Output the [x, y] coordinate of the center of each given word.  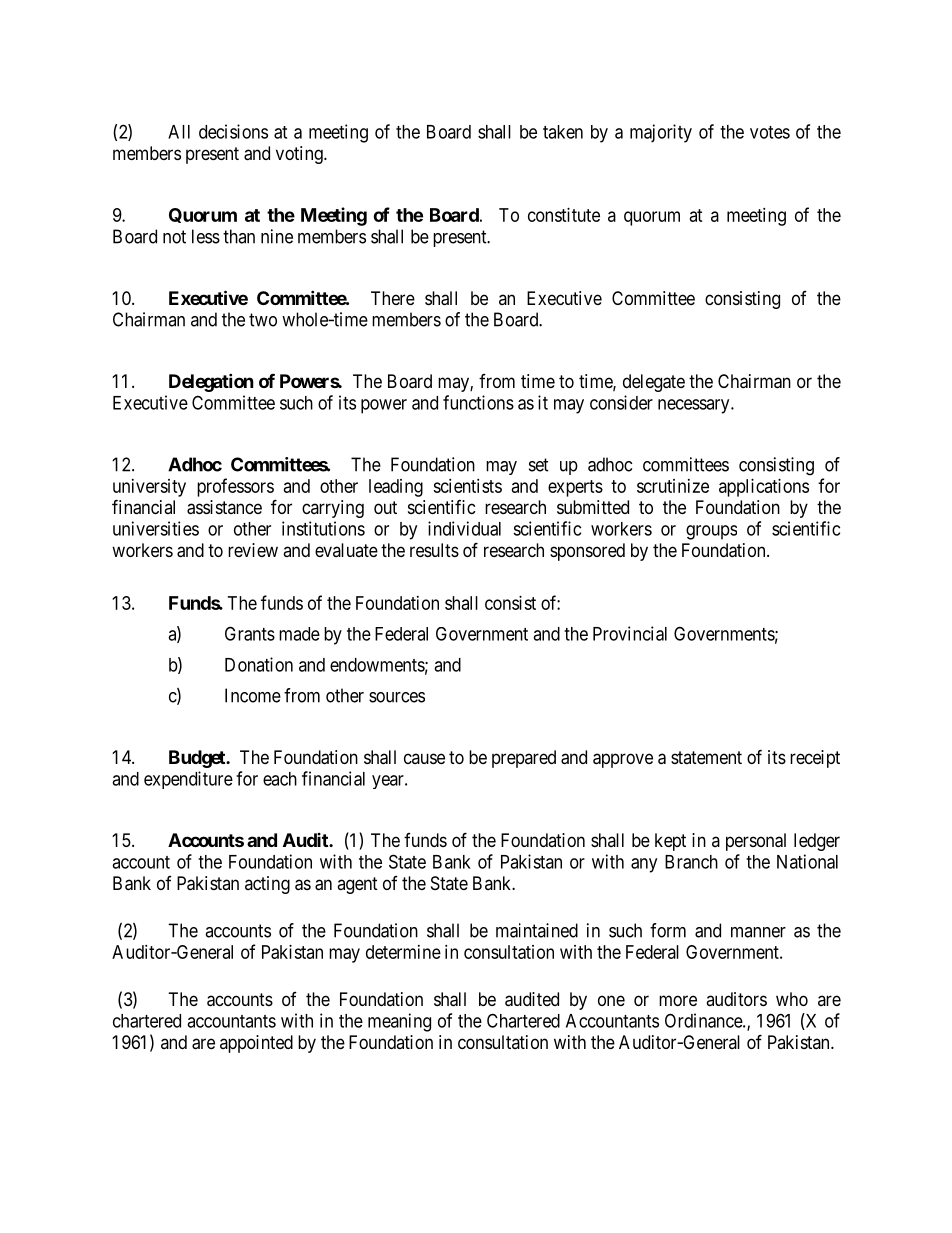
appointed [256, 1044]
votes [770, 132]
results [434, 550]
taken [563, 132]
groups [711, 532]
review [253, 550]
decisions [233, 131]
